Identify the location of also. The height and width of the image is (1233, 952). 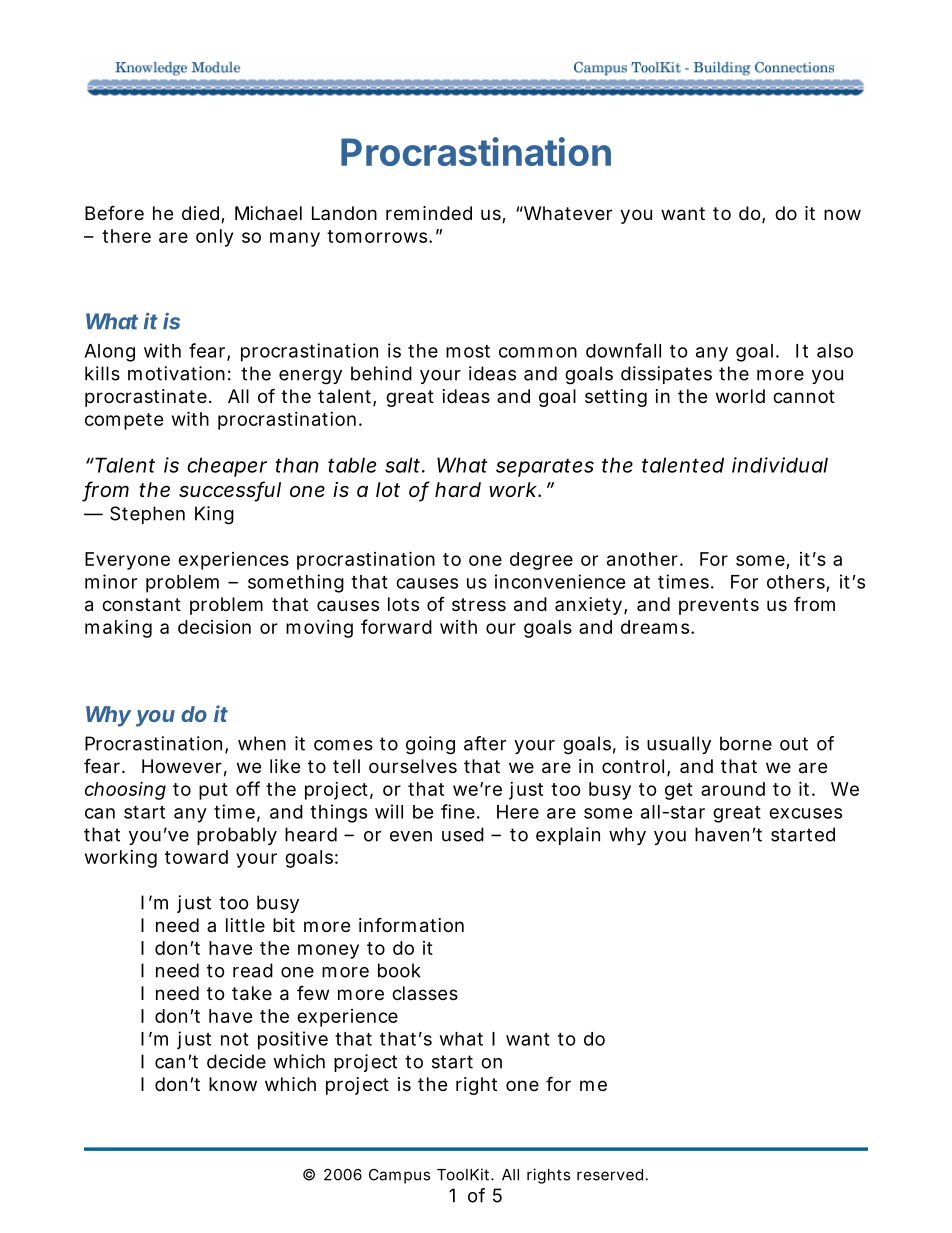
(835, 351).
